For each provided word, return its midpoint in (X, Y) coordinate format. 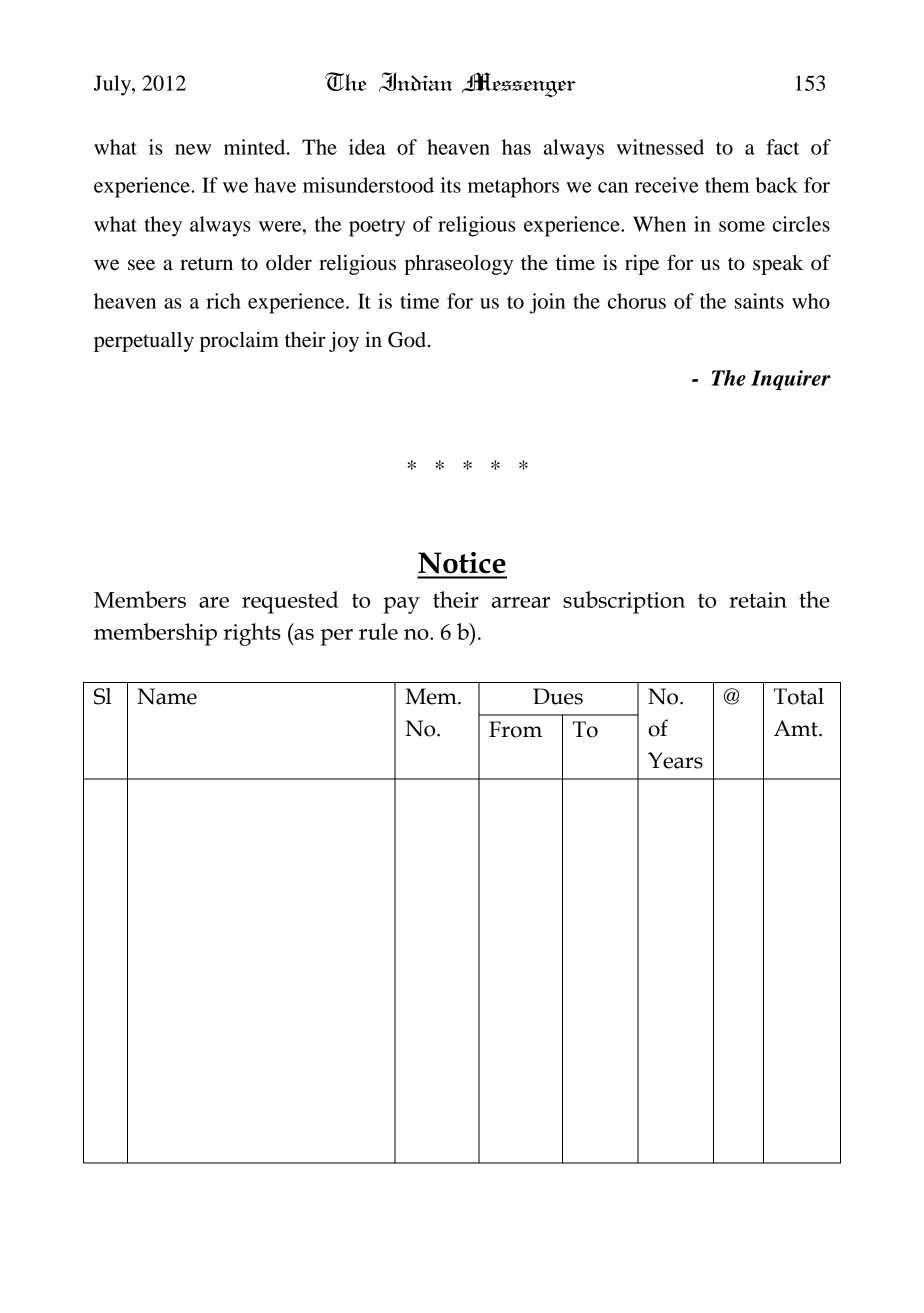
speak (778, 265)
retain (758, 600)
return (206, 264)
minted (256, 147)
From (515, 729)
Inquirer (791, 380)
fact (782, 147)
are (214, 602)
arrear (521, 602)
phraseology (458, 265)
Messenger (519, 85)
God (408, 340)
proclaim (239, 342)
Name (167, 696)
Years (675, 760)
